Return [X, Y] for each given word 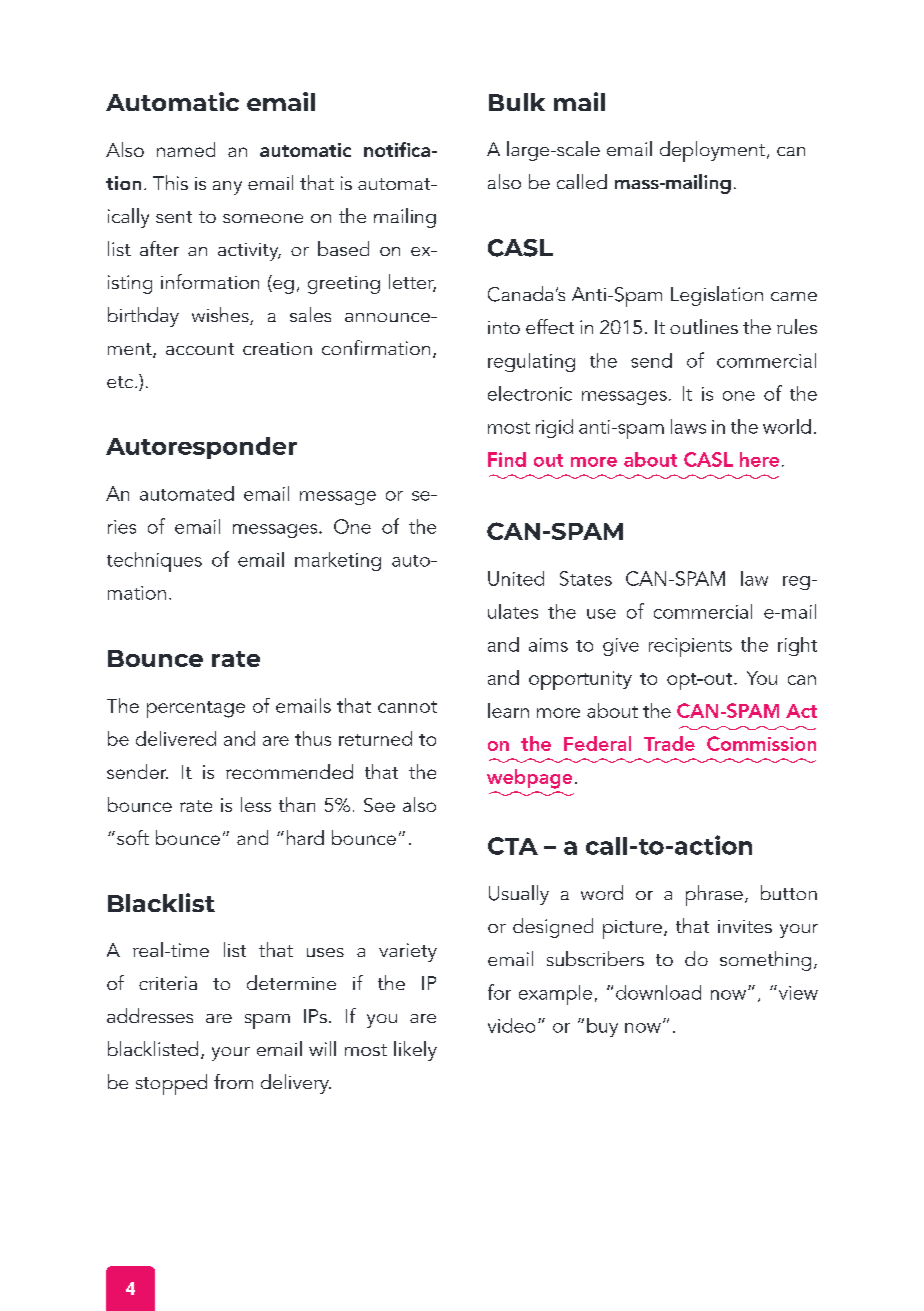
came [794, 296]
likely [415, 1051]
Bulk [517, 102]
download [658, 992]
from [233, 1081]
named [186, 149]
